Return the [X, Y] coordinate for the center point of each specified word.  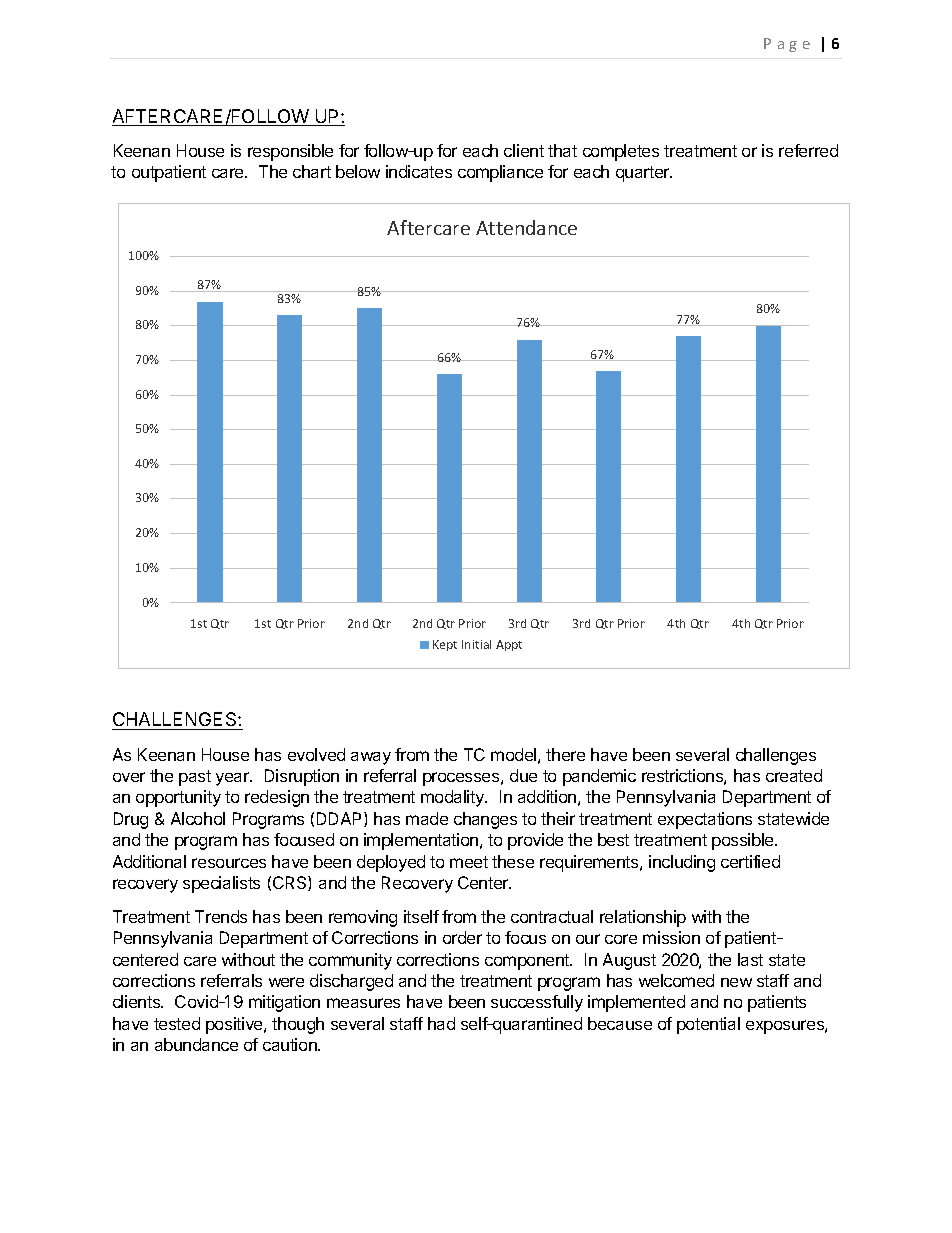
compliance [500, 173]
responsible [290, 152]
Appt [509, 645]
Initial [476, 644]
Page [787, 45]
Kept [445, 645]
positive [235, 1025]
